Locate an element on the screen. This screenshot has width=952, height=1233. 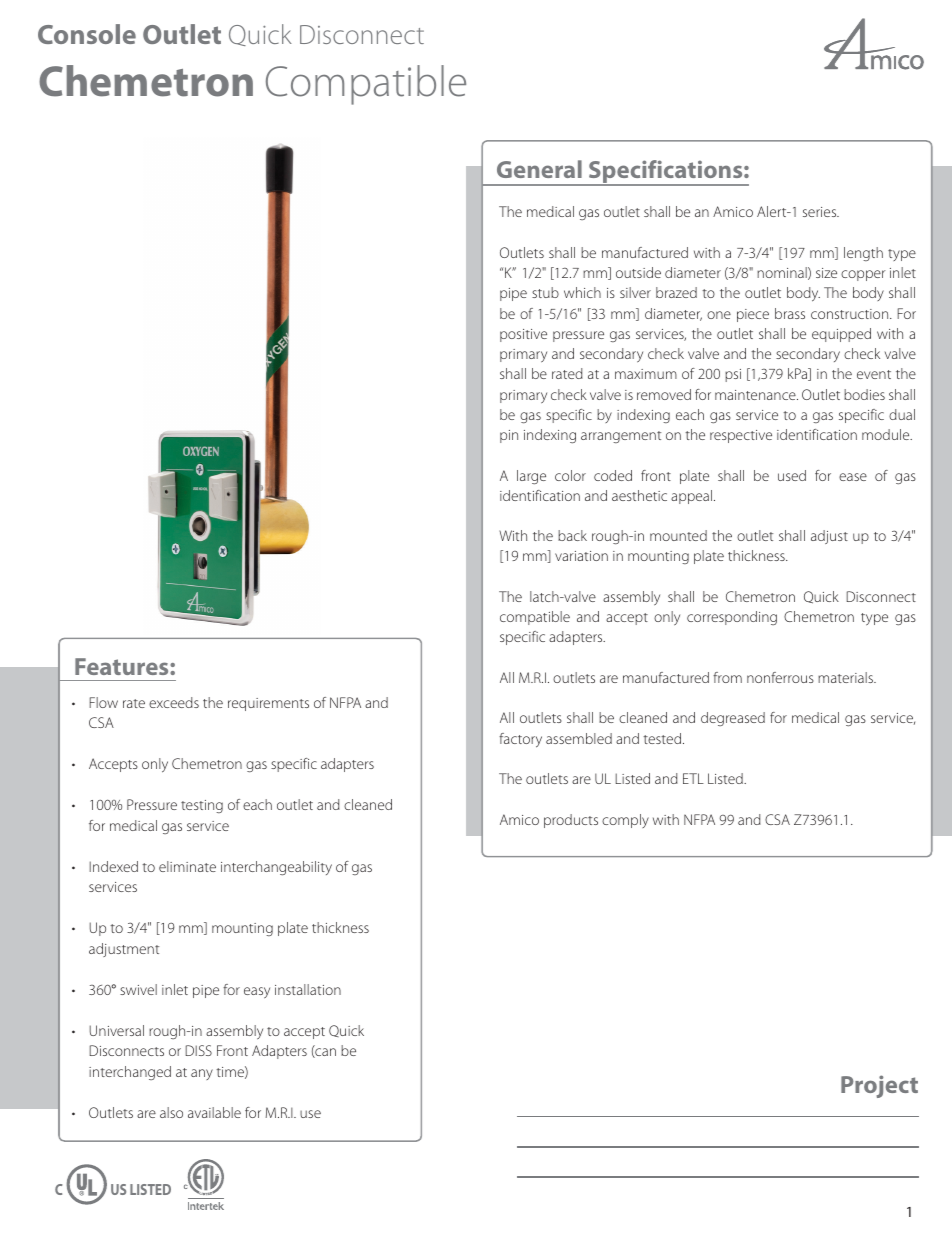
series is located at coordinates (821, 212).
